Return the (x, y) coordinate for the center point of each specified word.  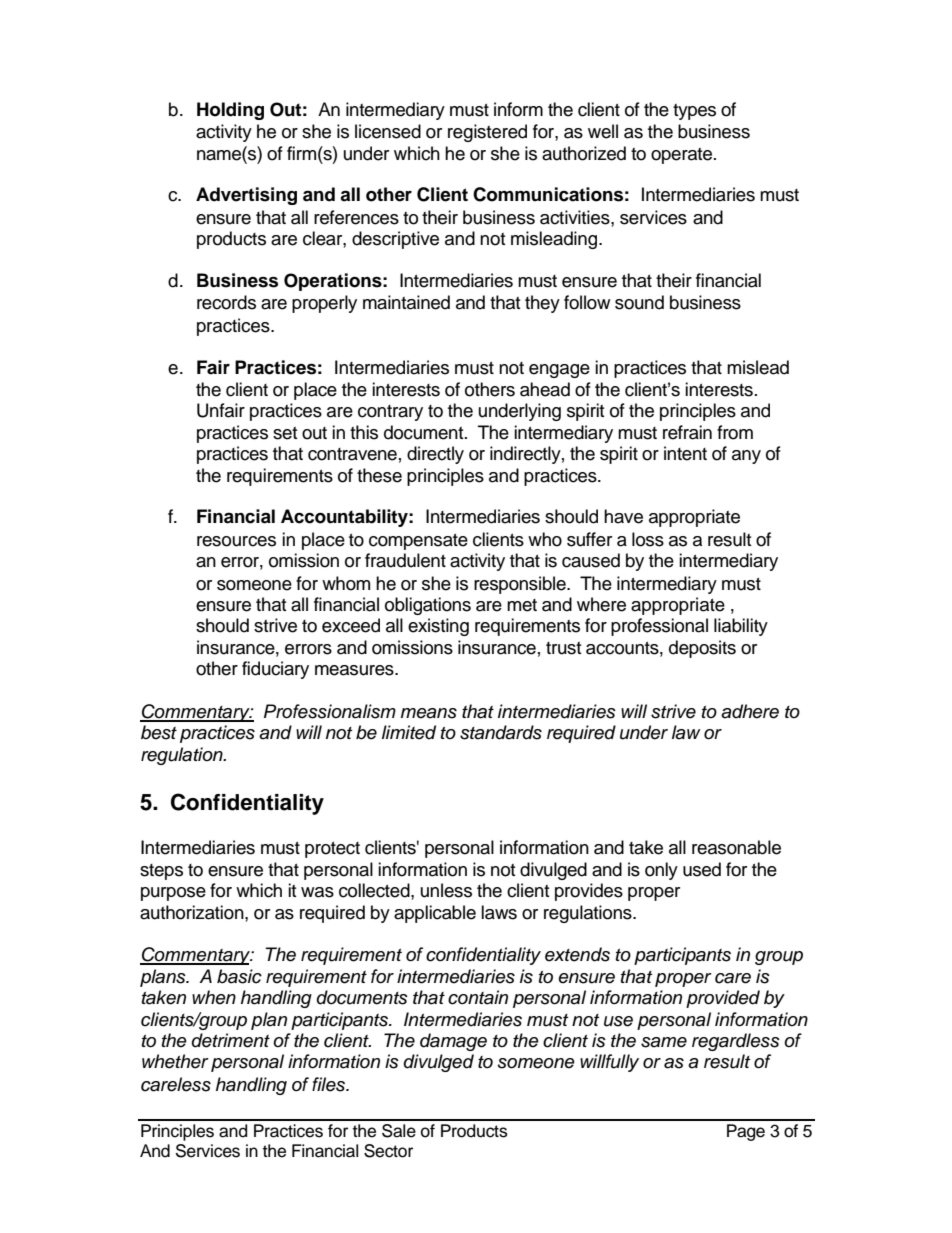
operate (683, 156)
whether (175, 1061)
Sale (399, 1131)
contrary (390, 413)
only (661, 871)
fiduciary (275, 670)
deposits (702, 649)
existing (438, 627)
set (285, 433)
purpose (173, 894)
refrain (687, 432)
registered (487, 133)
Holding (230, 111)
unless (446, 890)
